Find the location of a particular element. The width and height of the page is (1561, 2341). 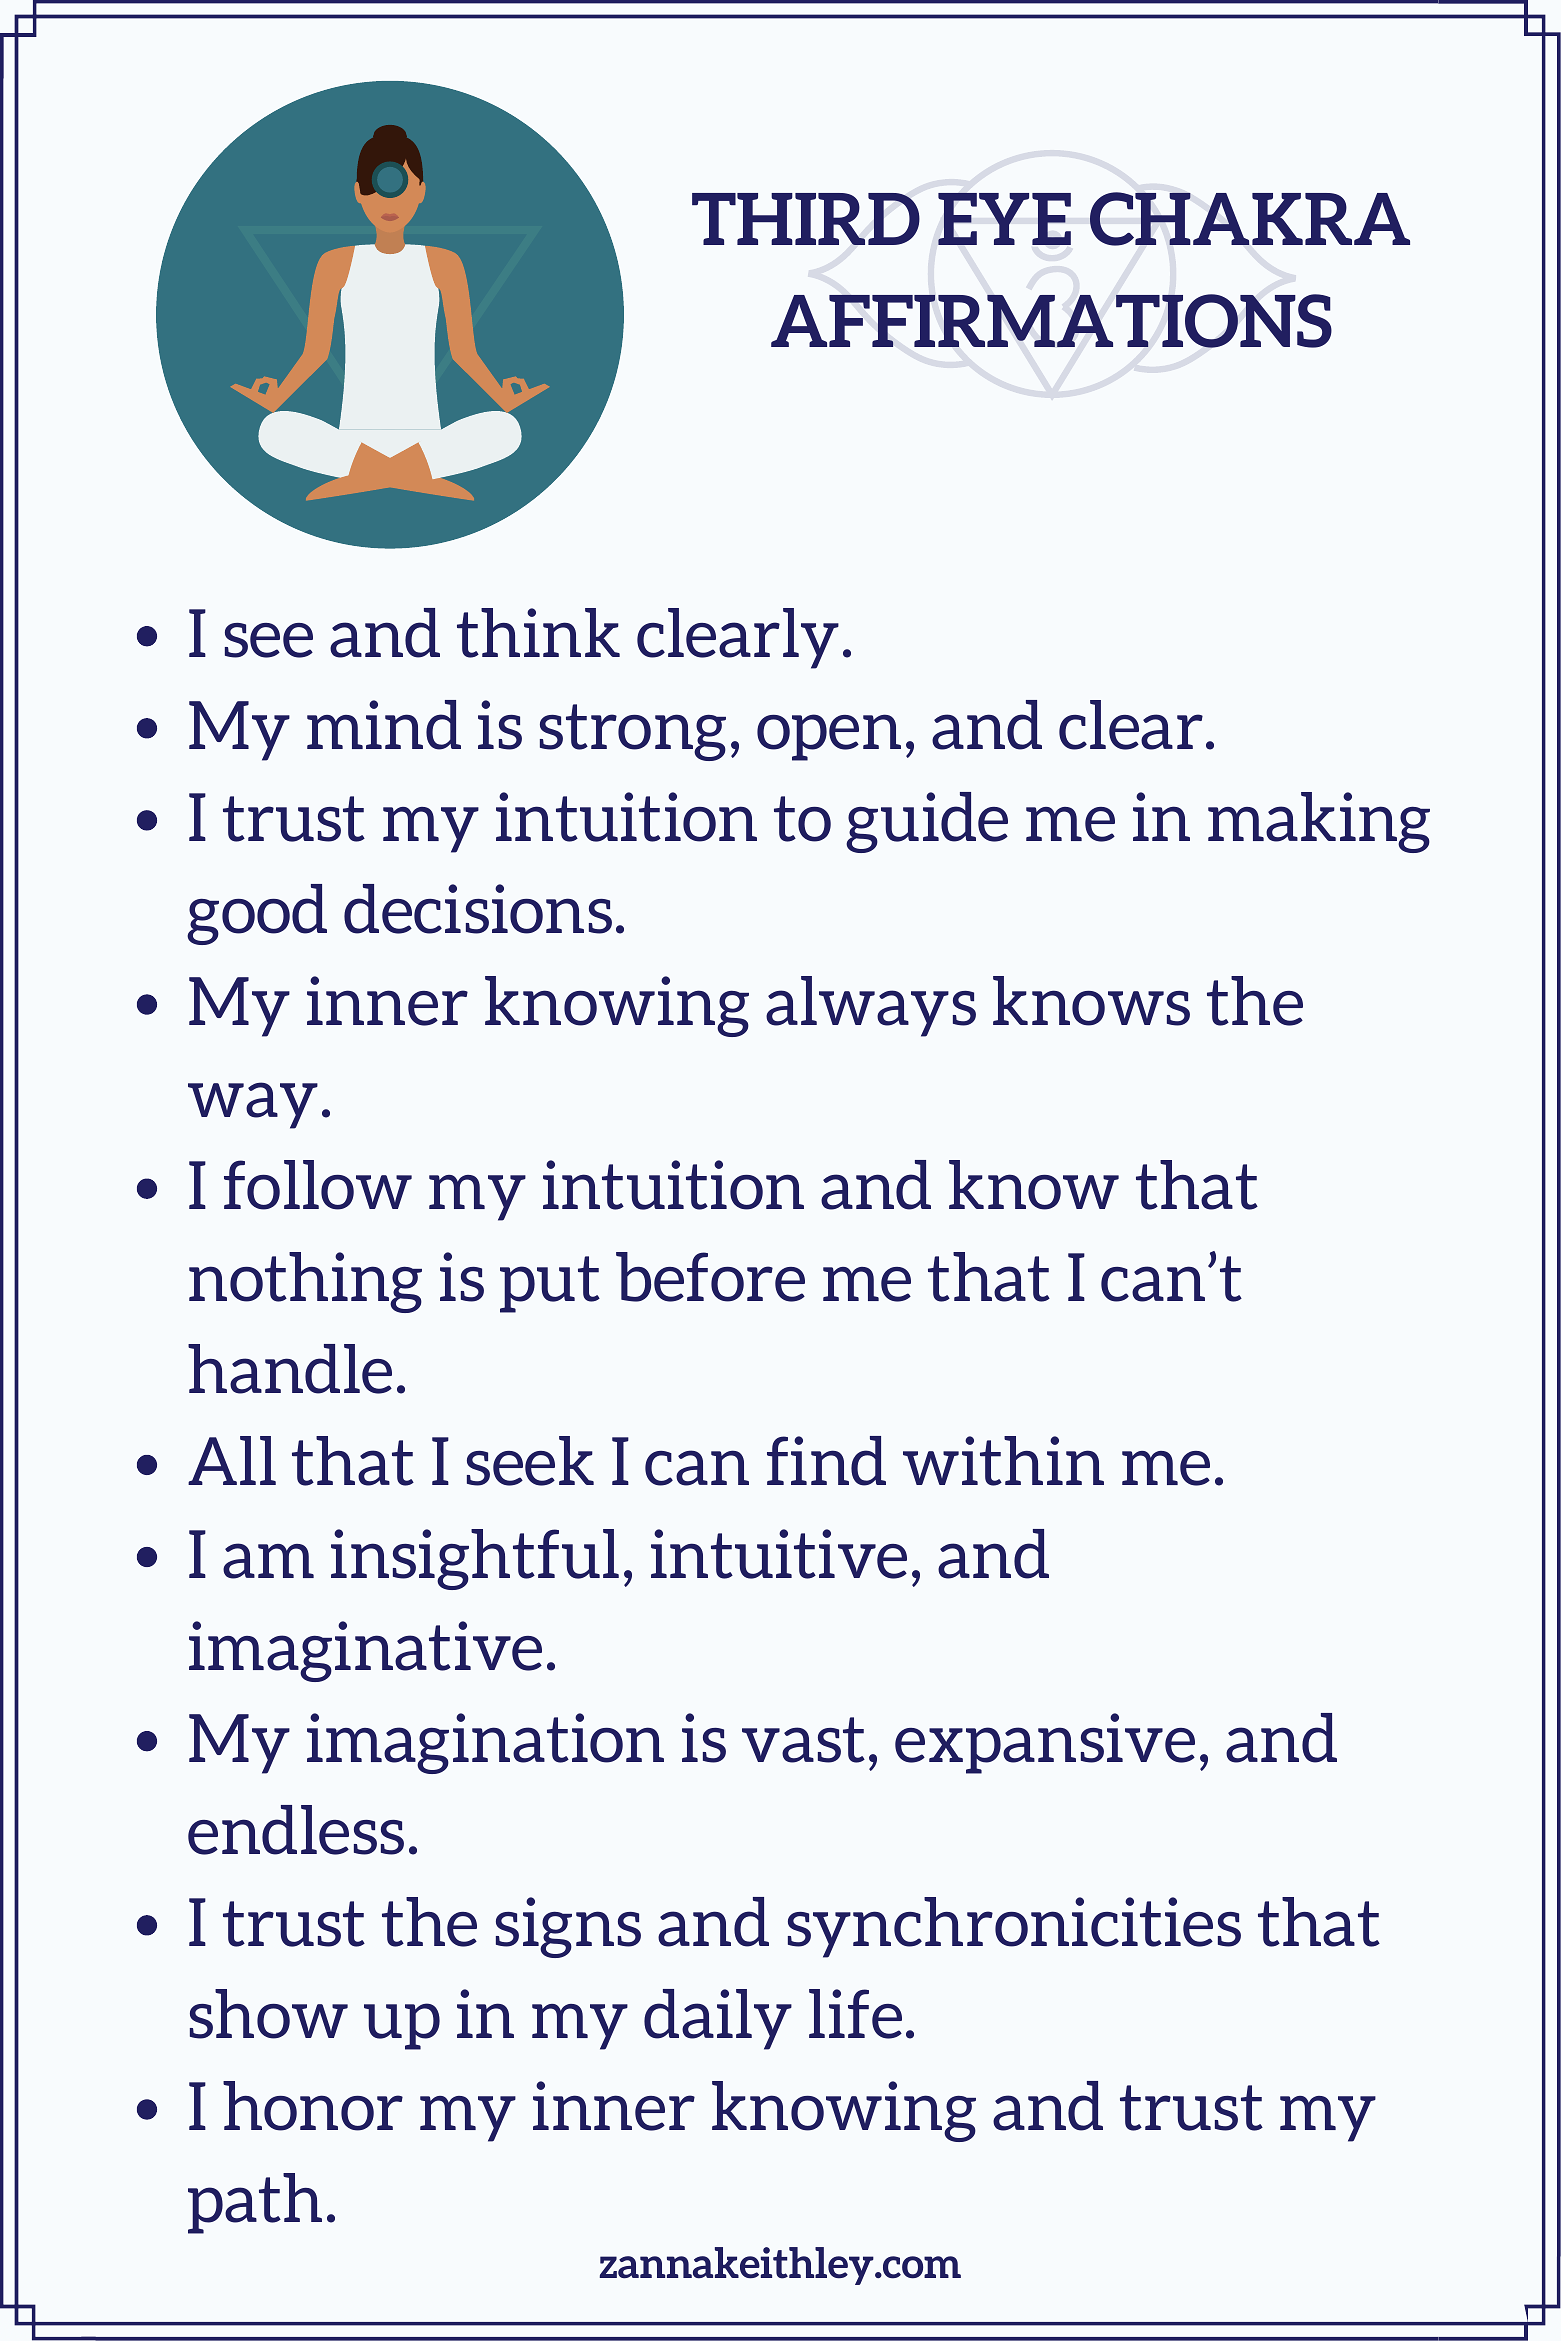

follow is located at coordinates (318, 1185).
